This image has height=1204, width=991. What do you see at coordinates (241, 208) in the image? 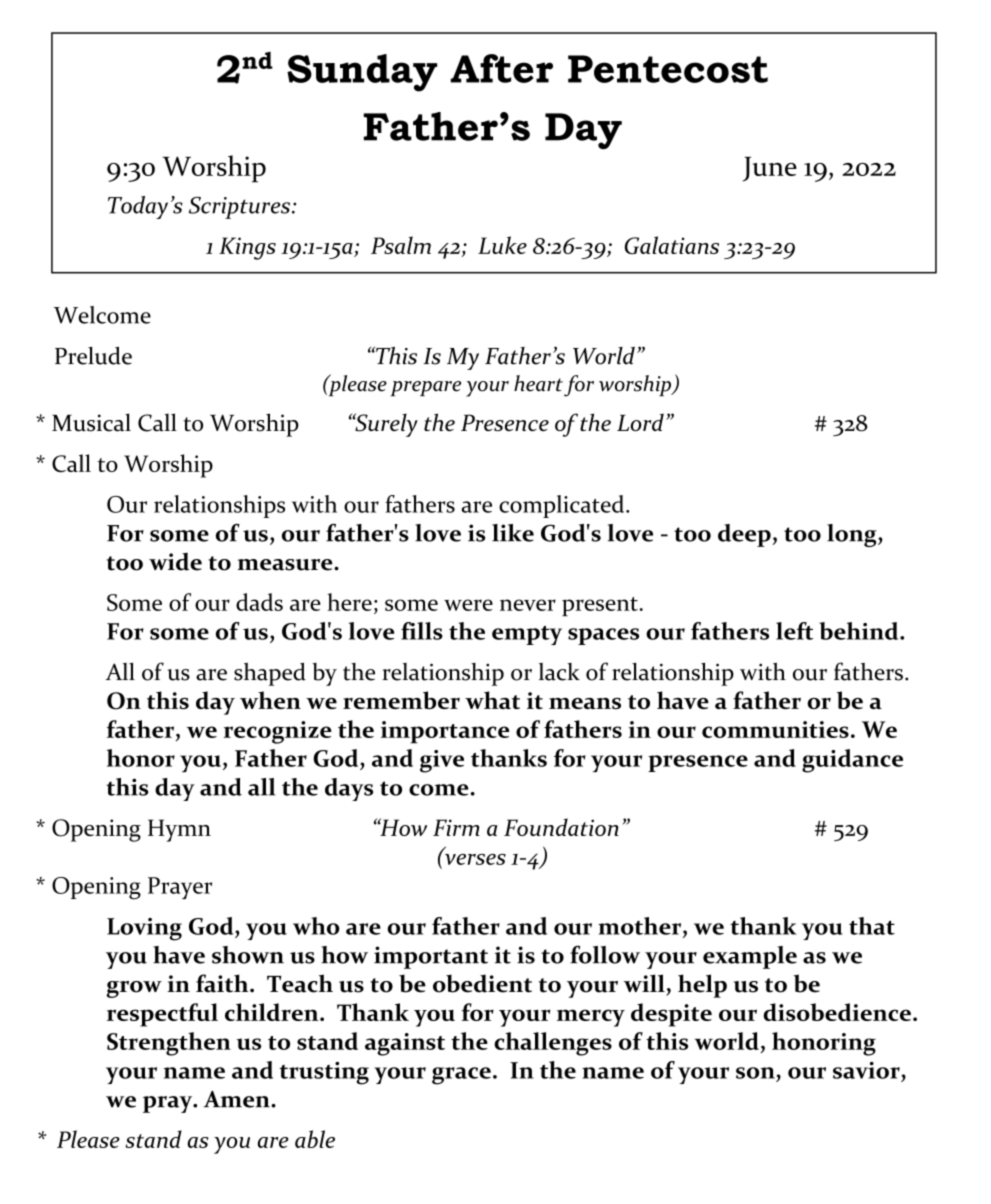
I see `Scriptures` at bounding box center [241, 208].
